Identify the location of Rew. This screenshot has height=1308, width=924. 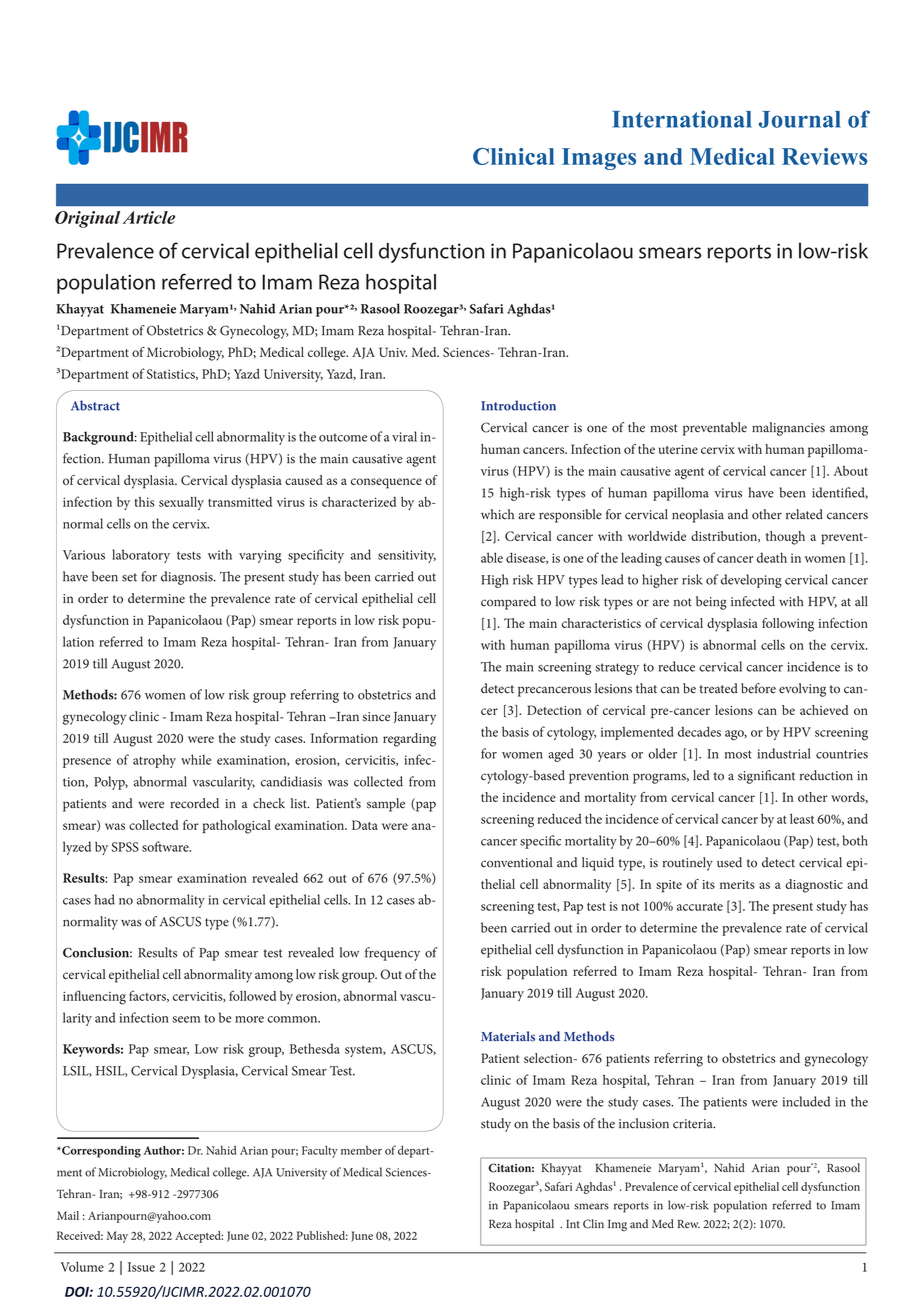
(688, 1224).
